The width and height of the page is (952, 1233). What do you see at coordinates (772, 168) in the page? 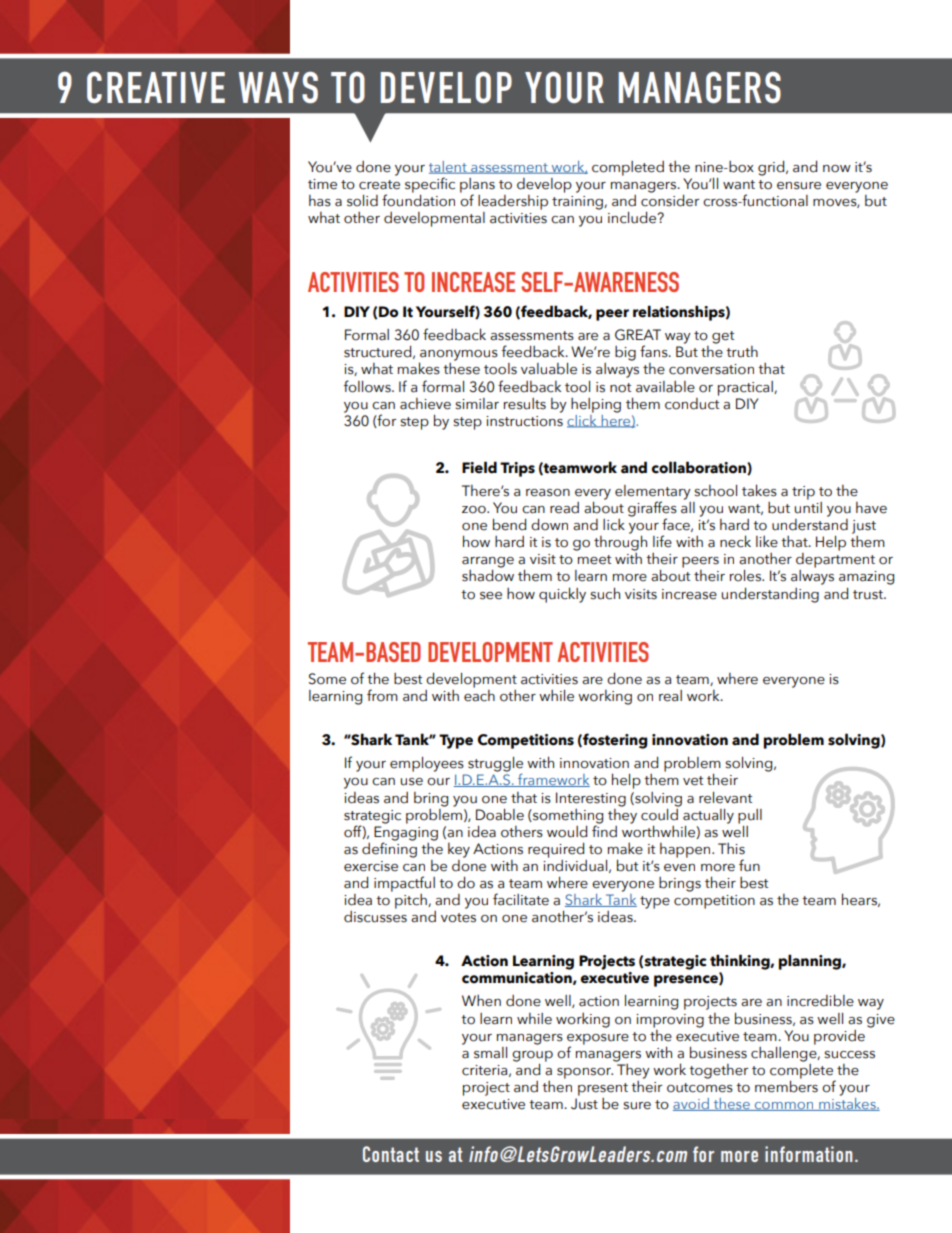
I see `grid` at bounding box center [772, 168].
